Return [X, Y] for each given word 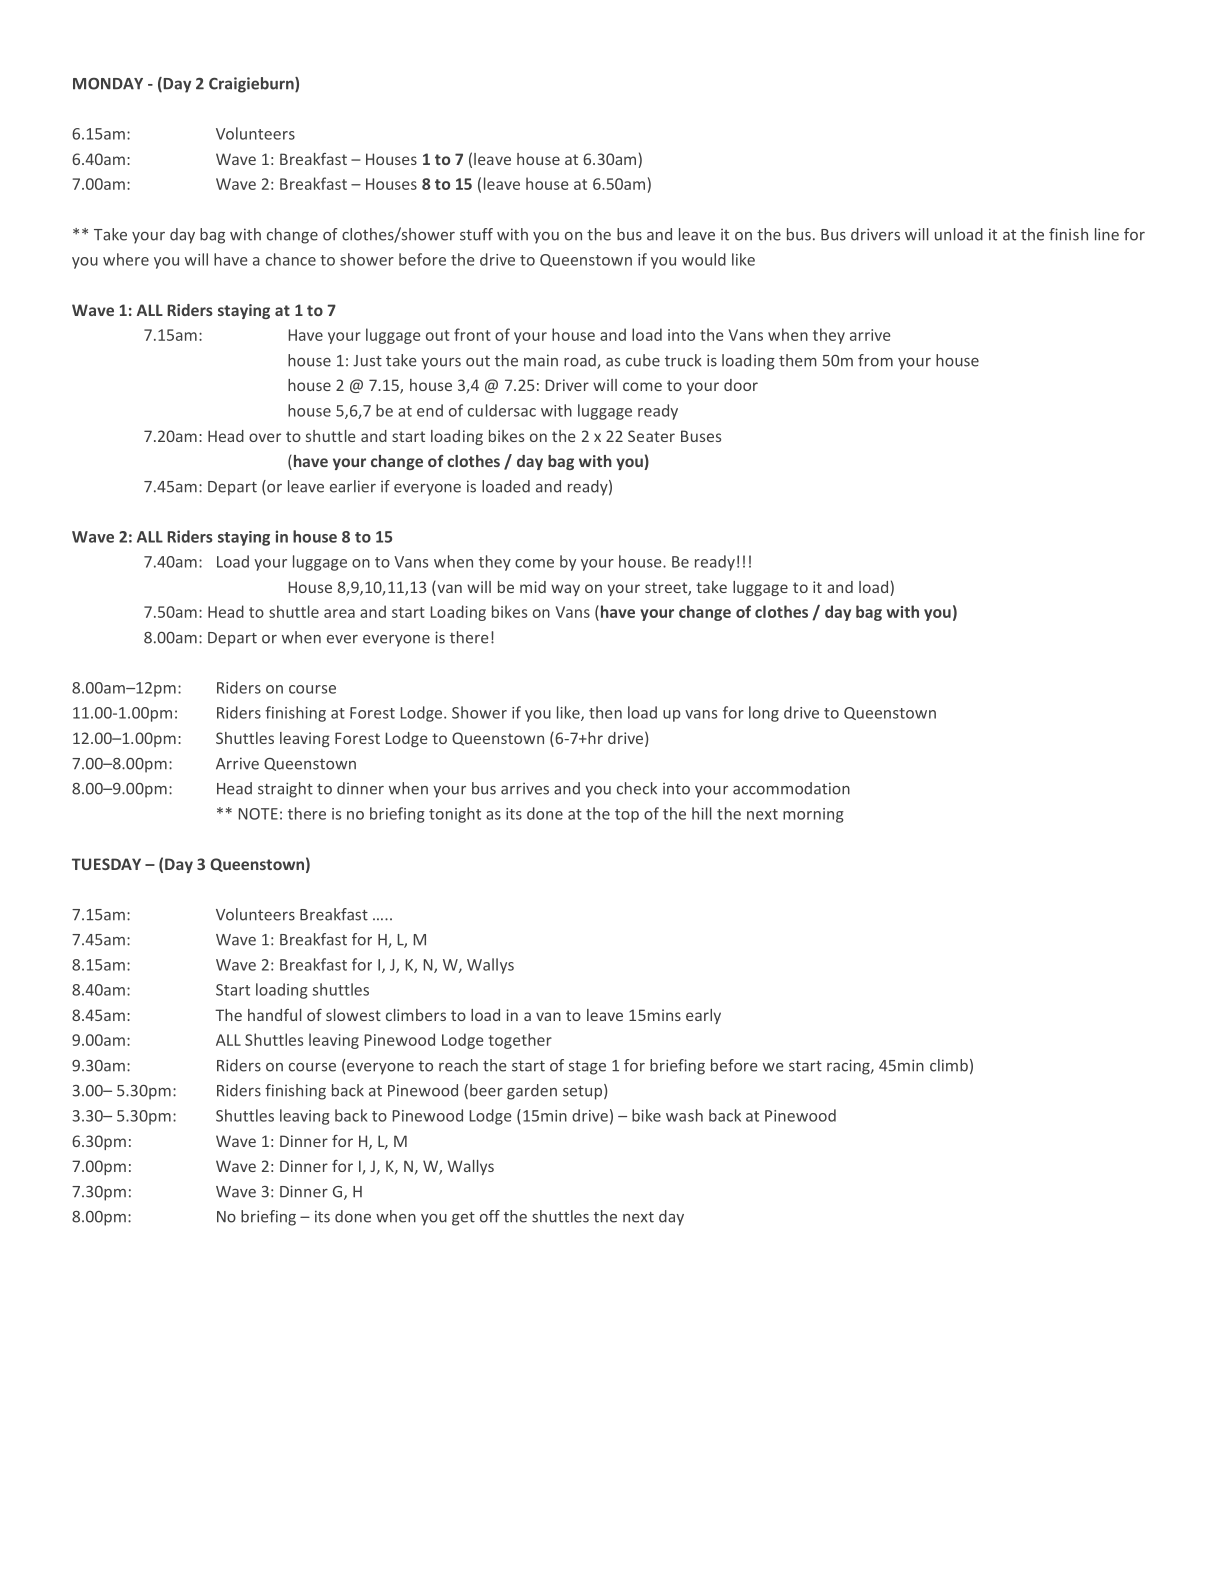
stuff [476, 234]
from [875, 360]
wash [684, 1115]
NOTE [258, 814]
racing [849, 1067]
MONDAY [108, 84]
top [627, 816]
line [1107, 234]
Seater [651, 436]
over [265, 437]
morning [813, 815]
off [490, 1216]
